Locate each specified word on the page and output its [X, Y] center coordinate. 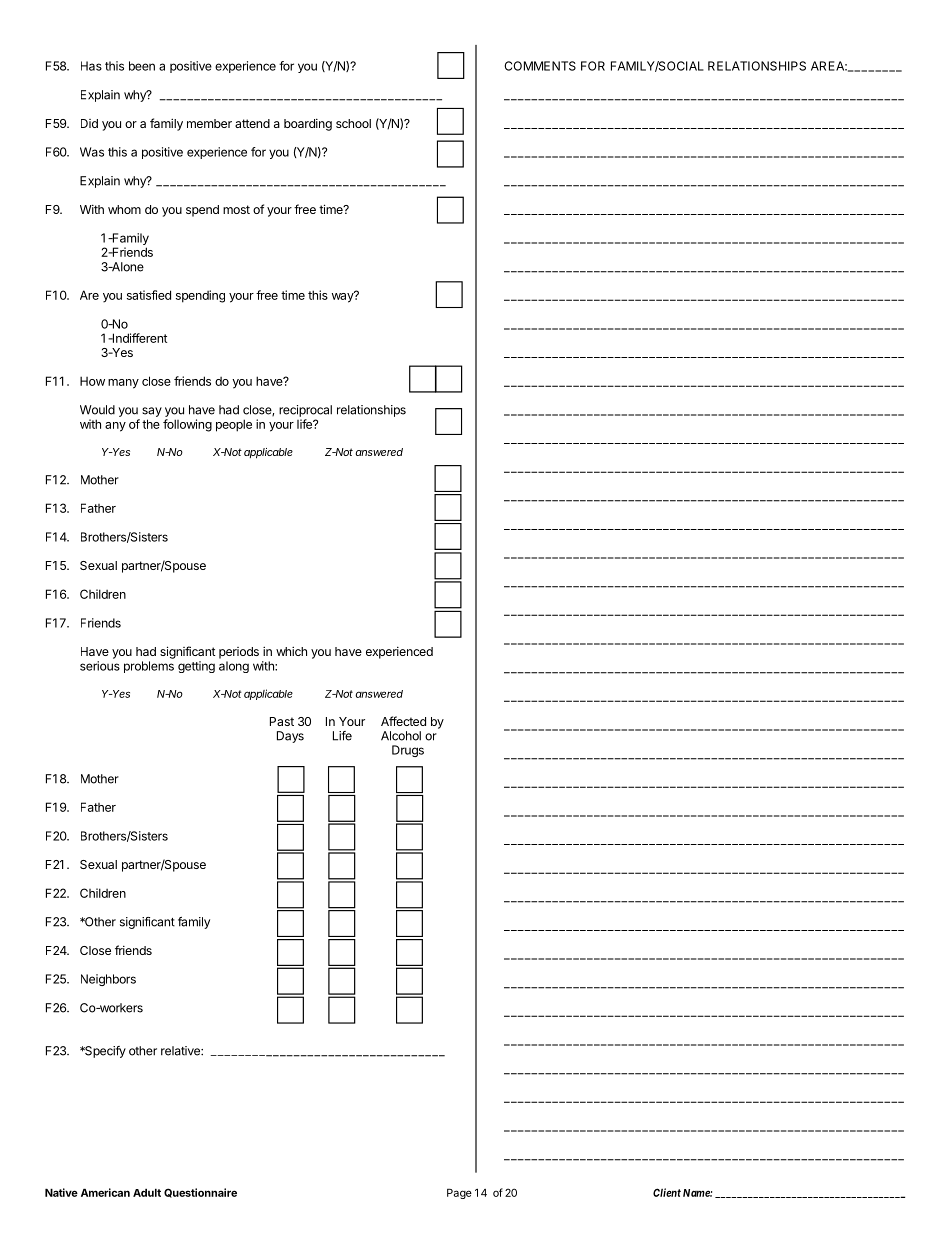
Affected [403, 721]
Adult [147, 1192]
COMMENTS [540, 66]
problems [149, 667]
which [291, 651]
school [353, 123]
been [142, 66]
